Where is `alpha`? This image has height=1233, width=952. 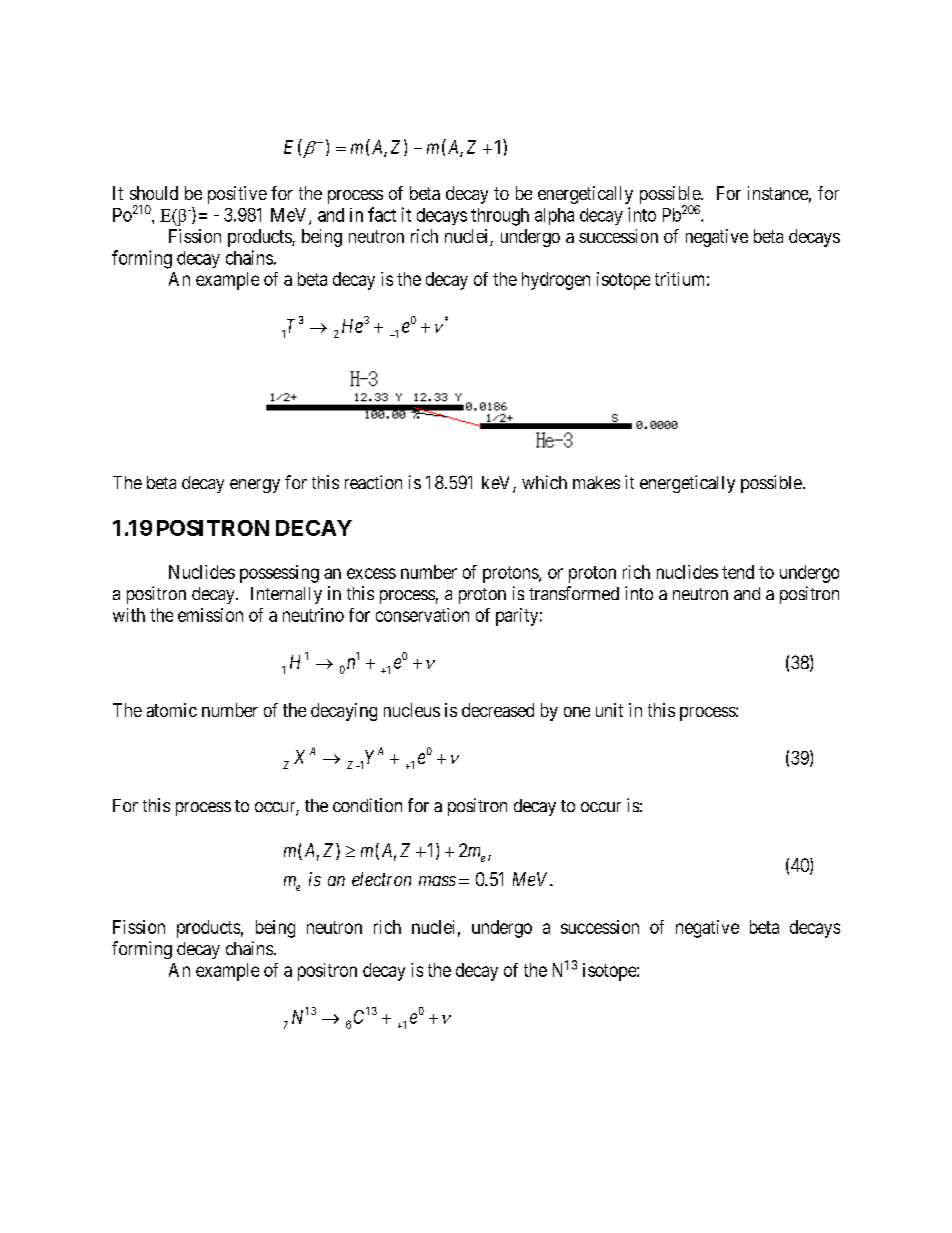
alpha is located at coordinates (554, 216).
